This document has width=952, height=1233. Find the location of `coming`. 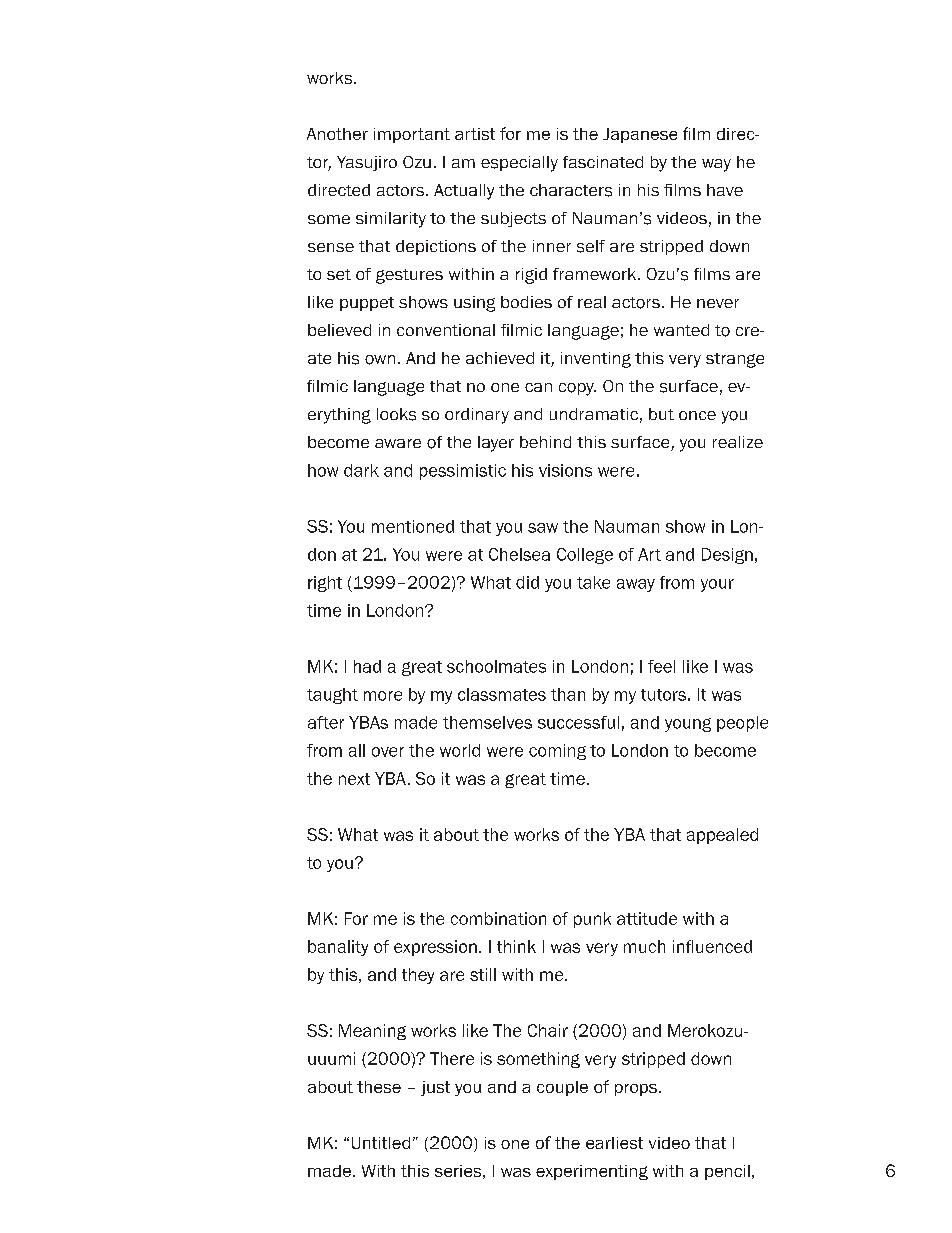

coming is located at coordinates (557, 752).
